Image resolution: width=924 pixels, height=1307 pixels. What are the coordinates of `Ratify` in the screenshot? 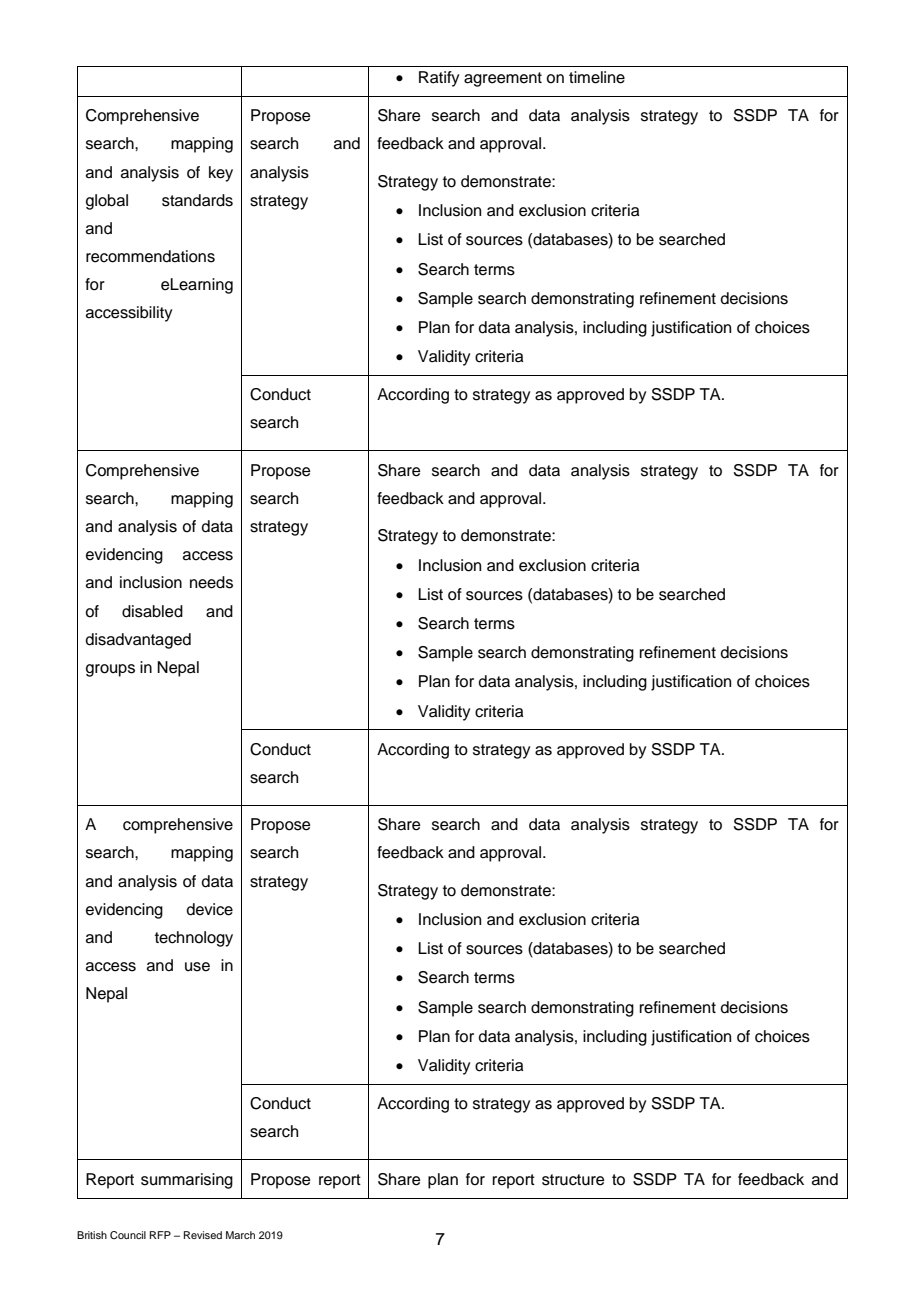 It's located at (439, 79).
